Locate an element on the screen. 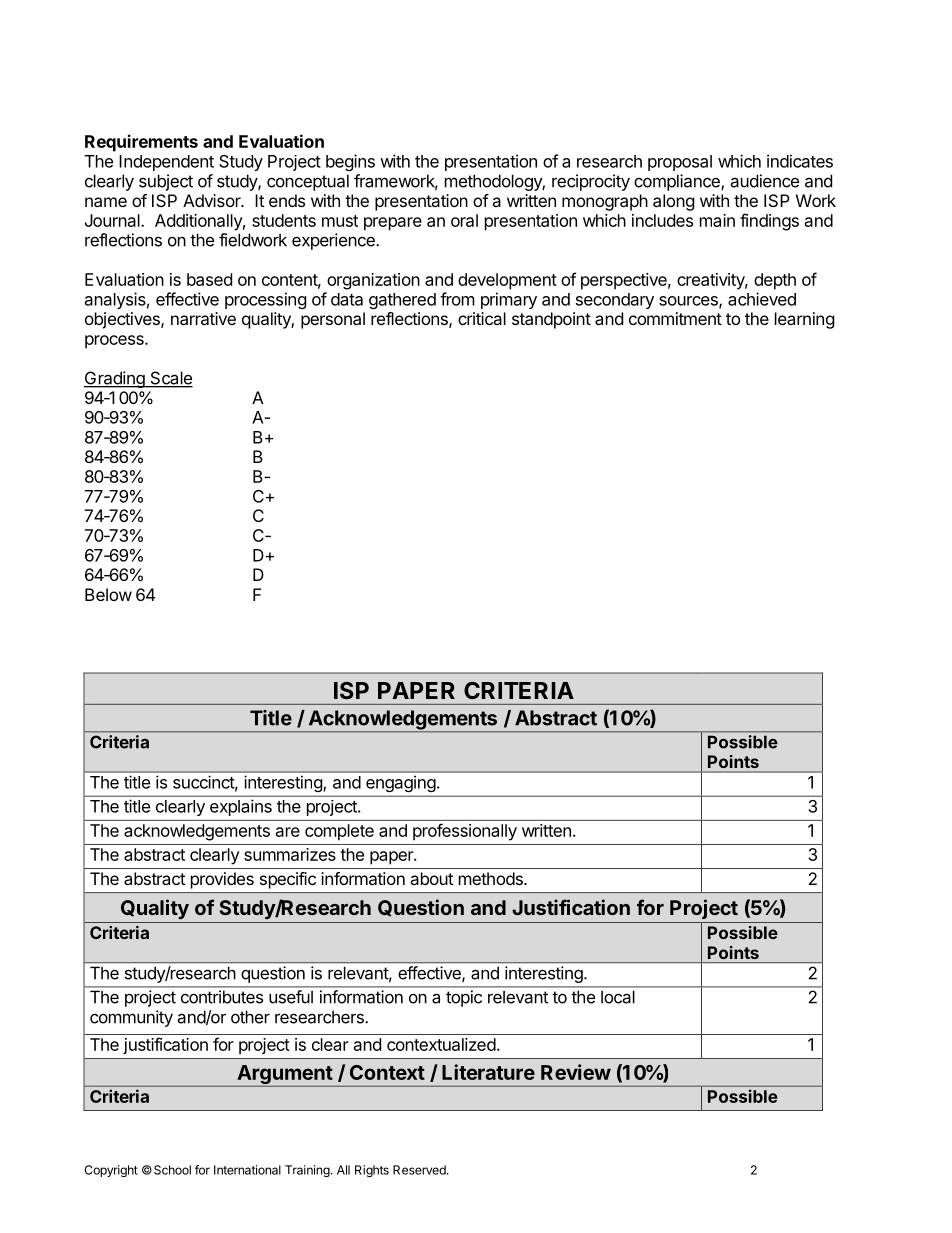 This screenshot has width=952, height=1233. oral is located at coordinates (464, 220).
